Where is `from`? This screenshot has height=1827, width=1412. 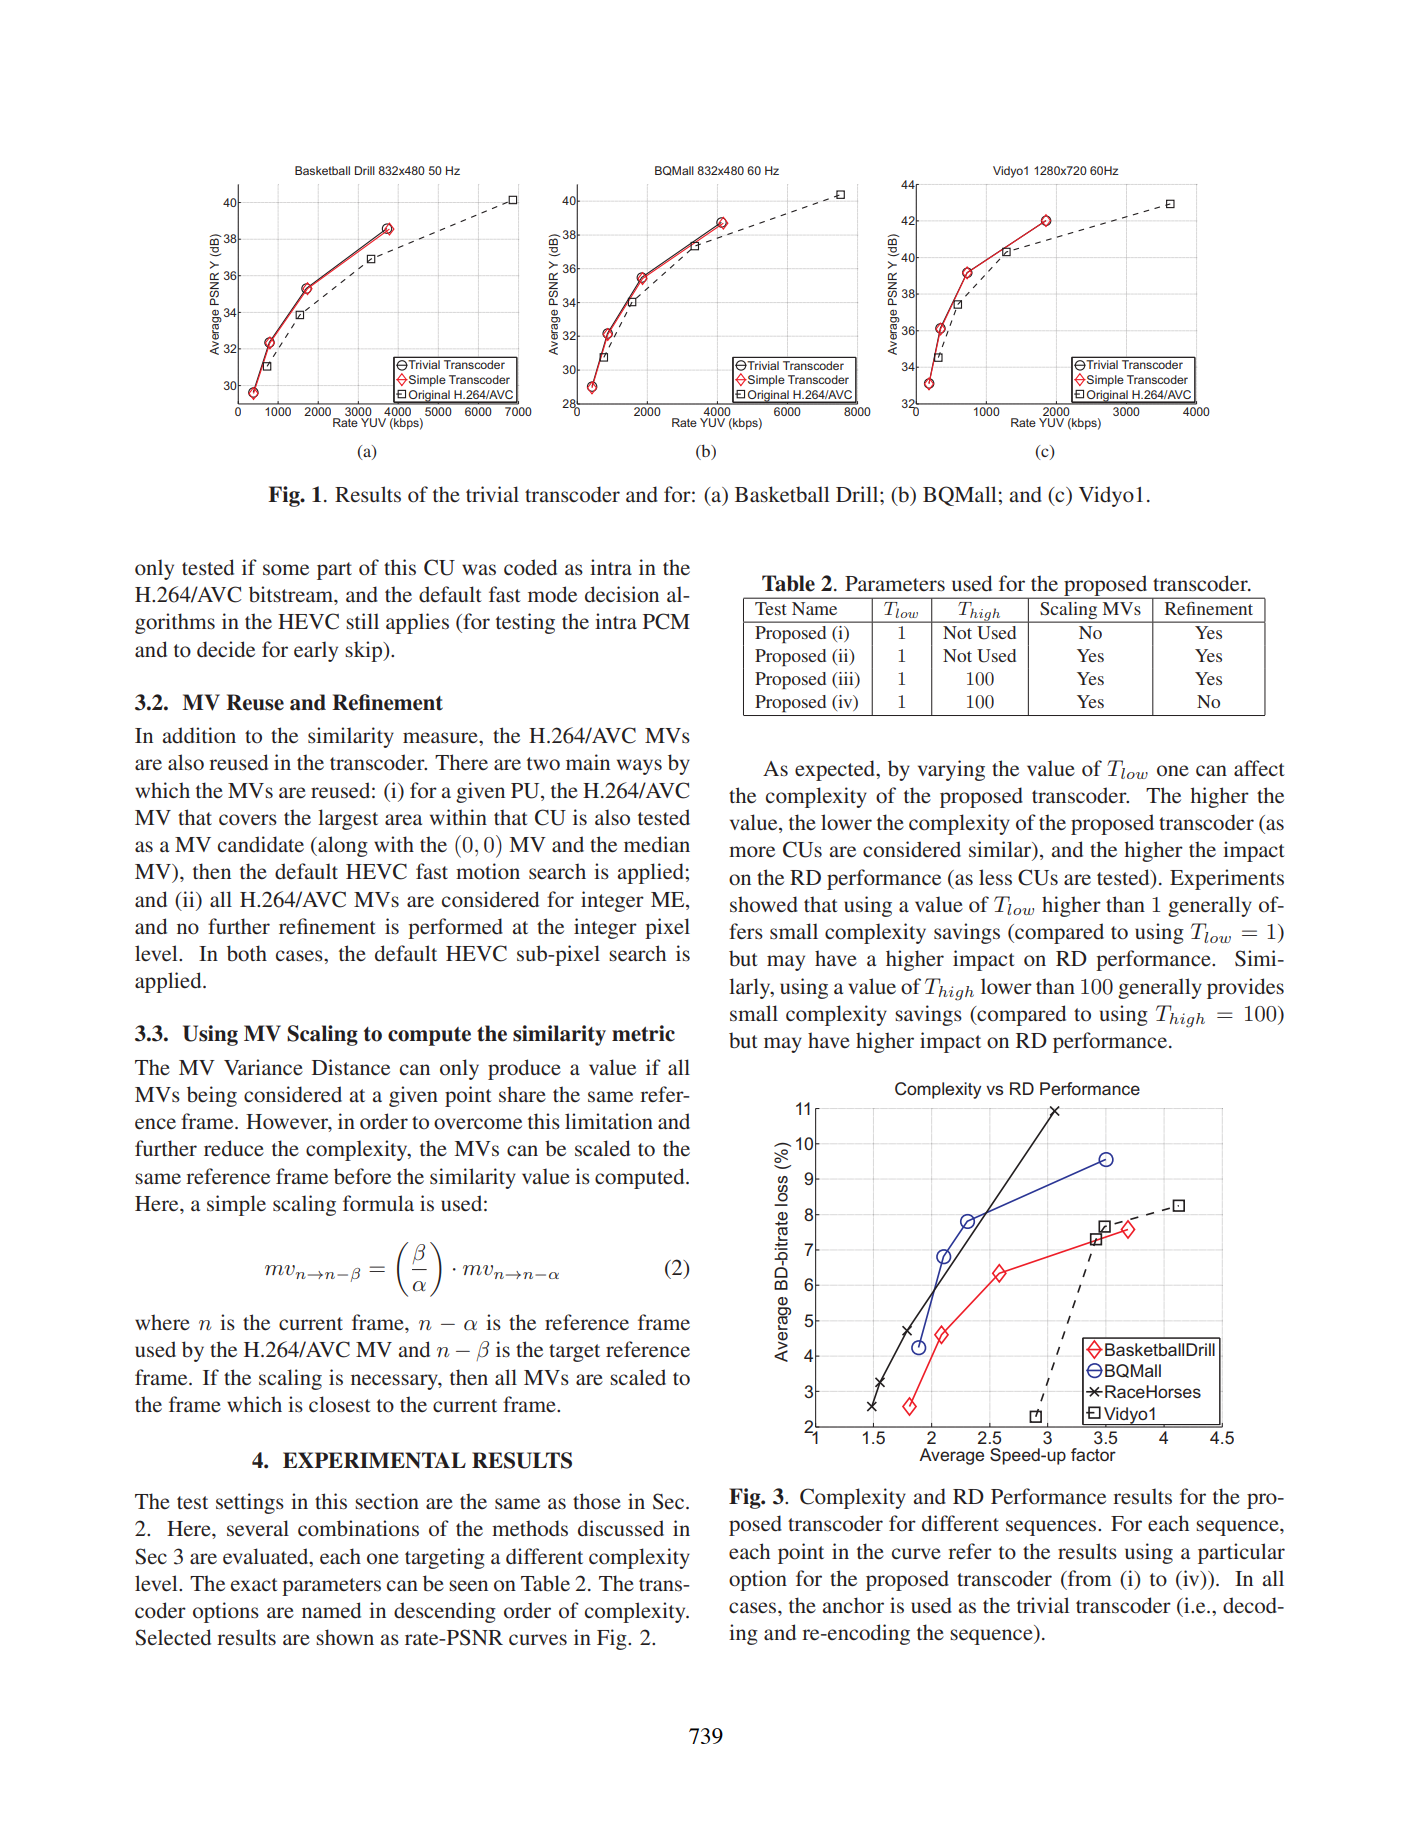 from is located at coordinates (1089, 1578).
